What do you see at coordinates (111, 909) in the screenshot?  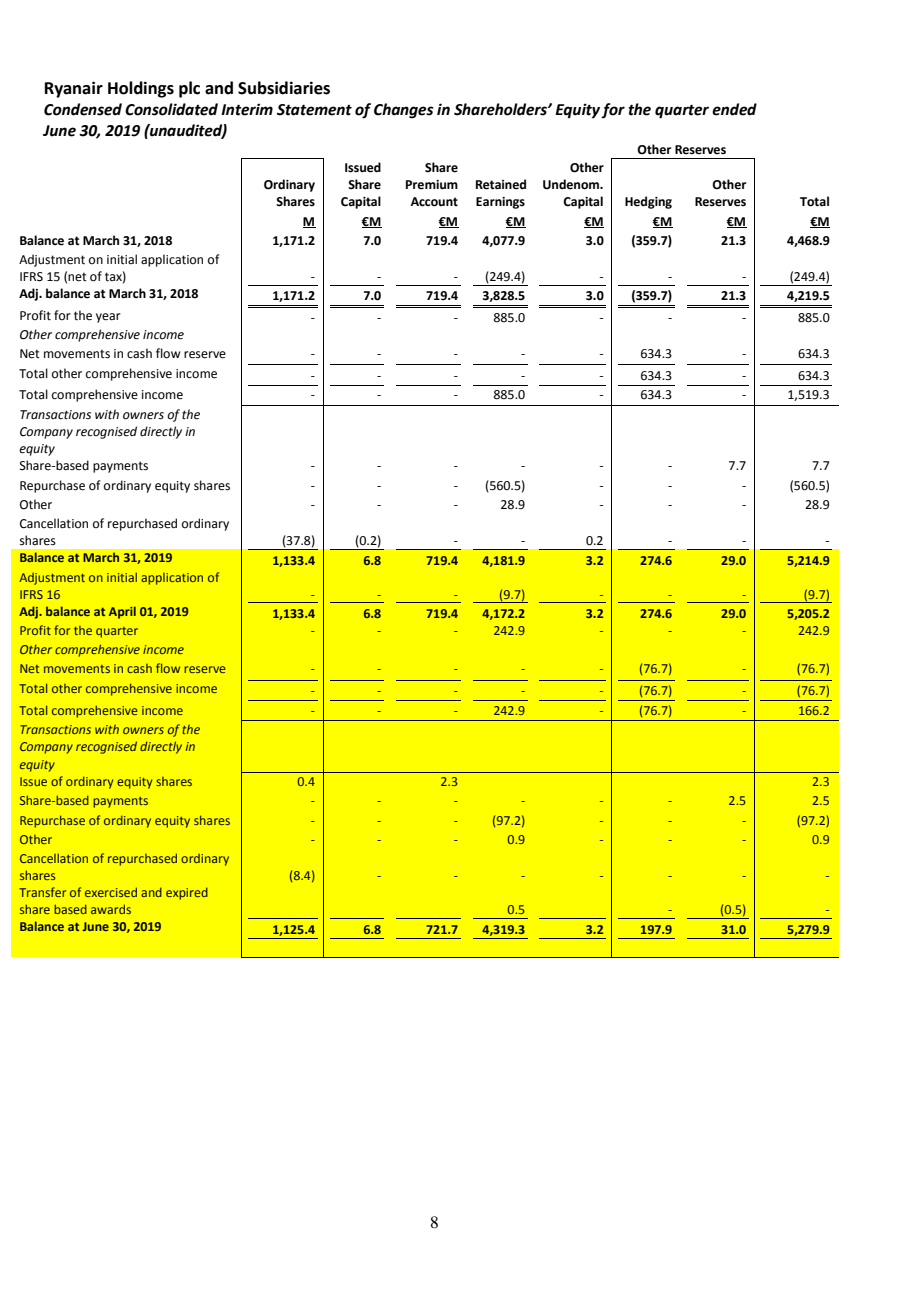 I see `awards` at bounding box center [111, 909].
